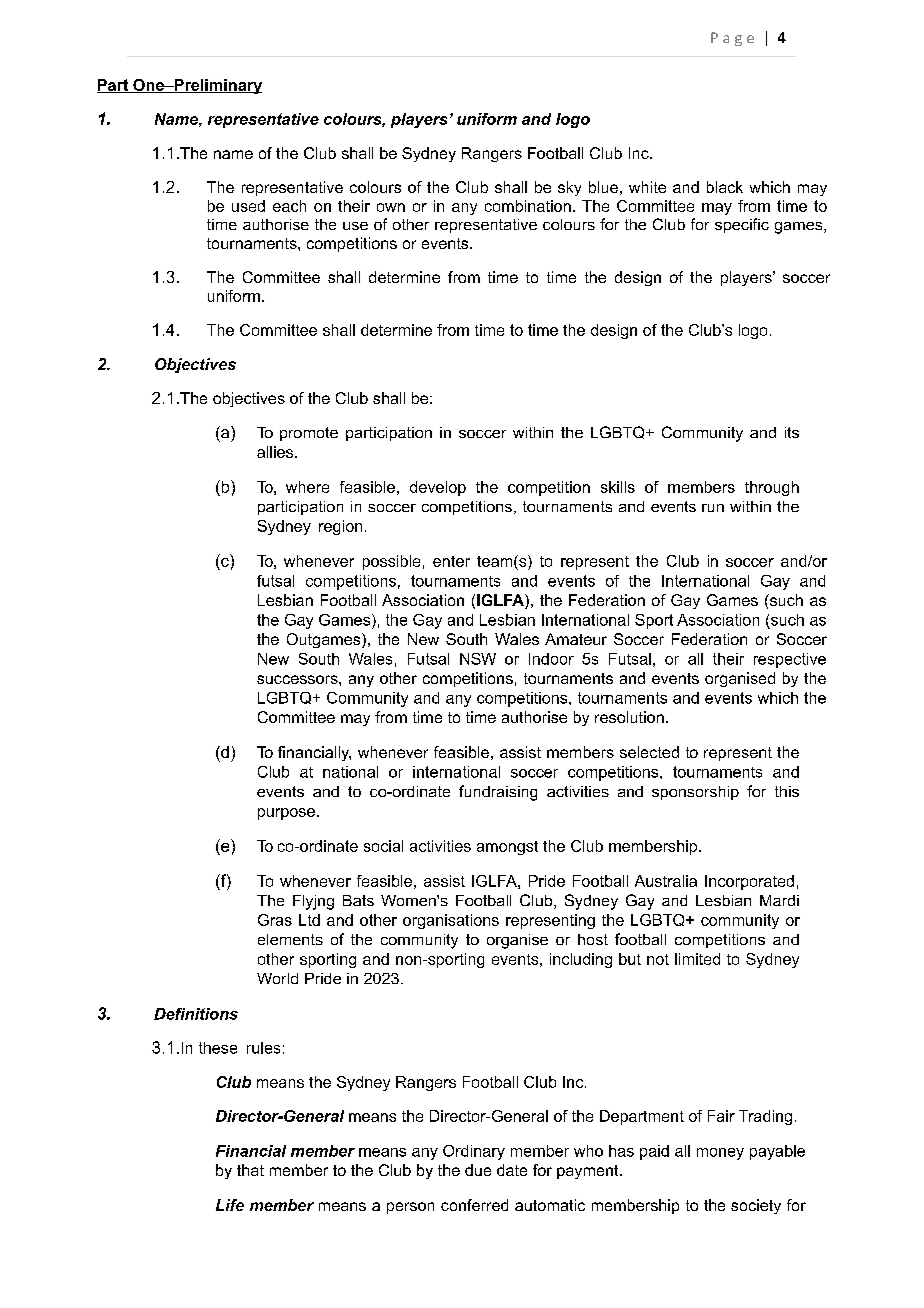  I want to click on purpose, so click(286, 814).
